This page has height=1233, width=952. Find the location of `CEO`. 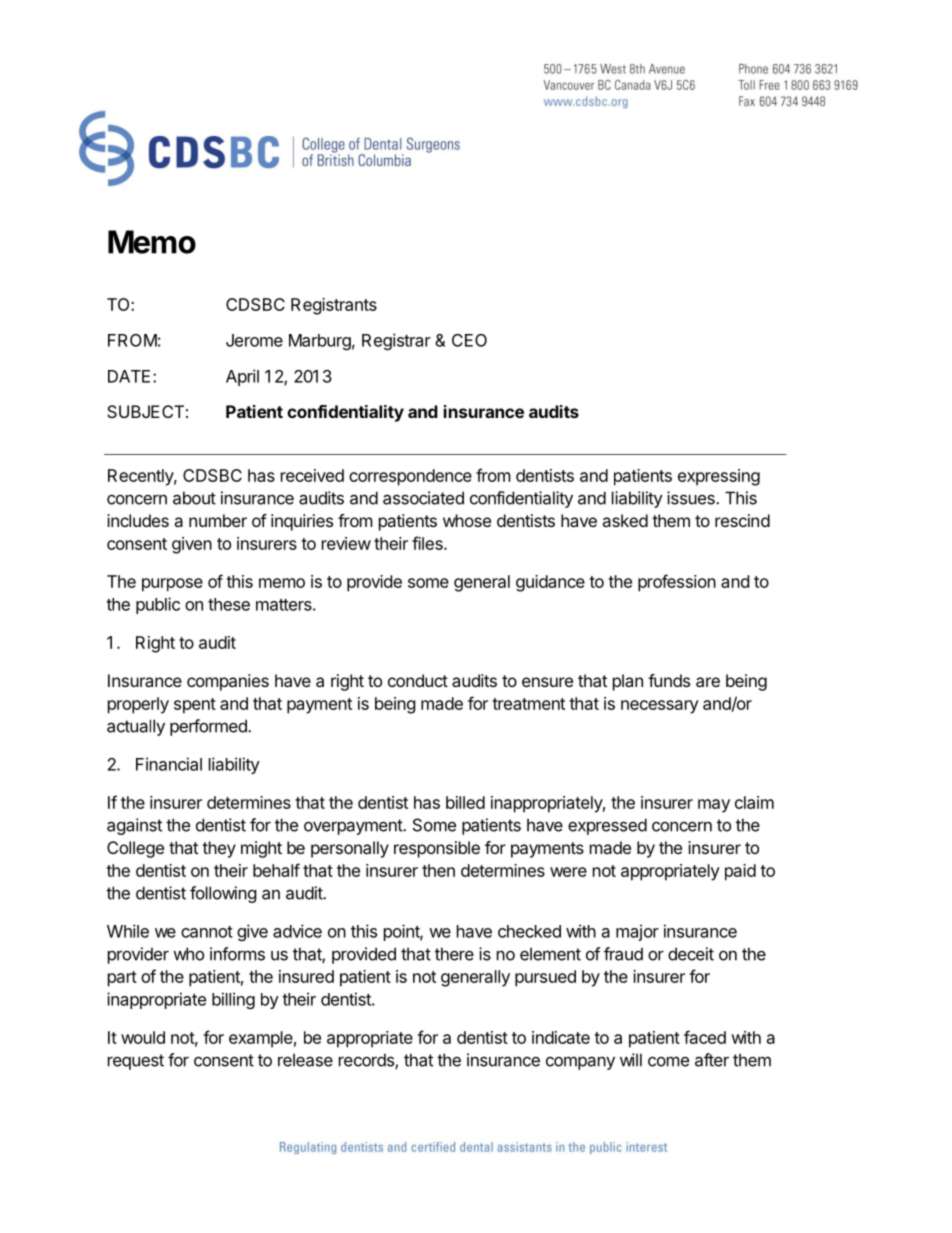

CEO is located at coordinates (469, 340).
